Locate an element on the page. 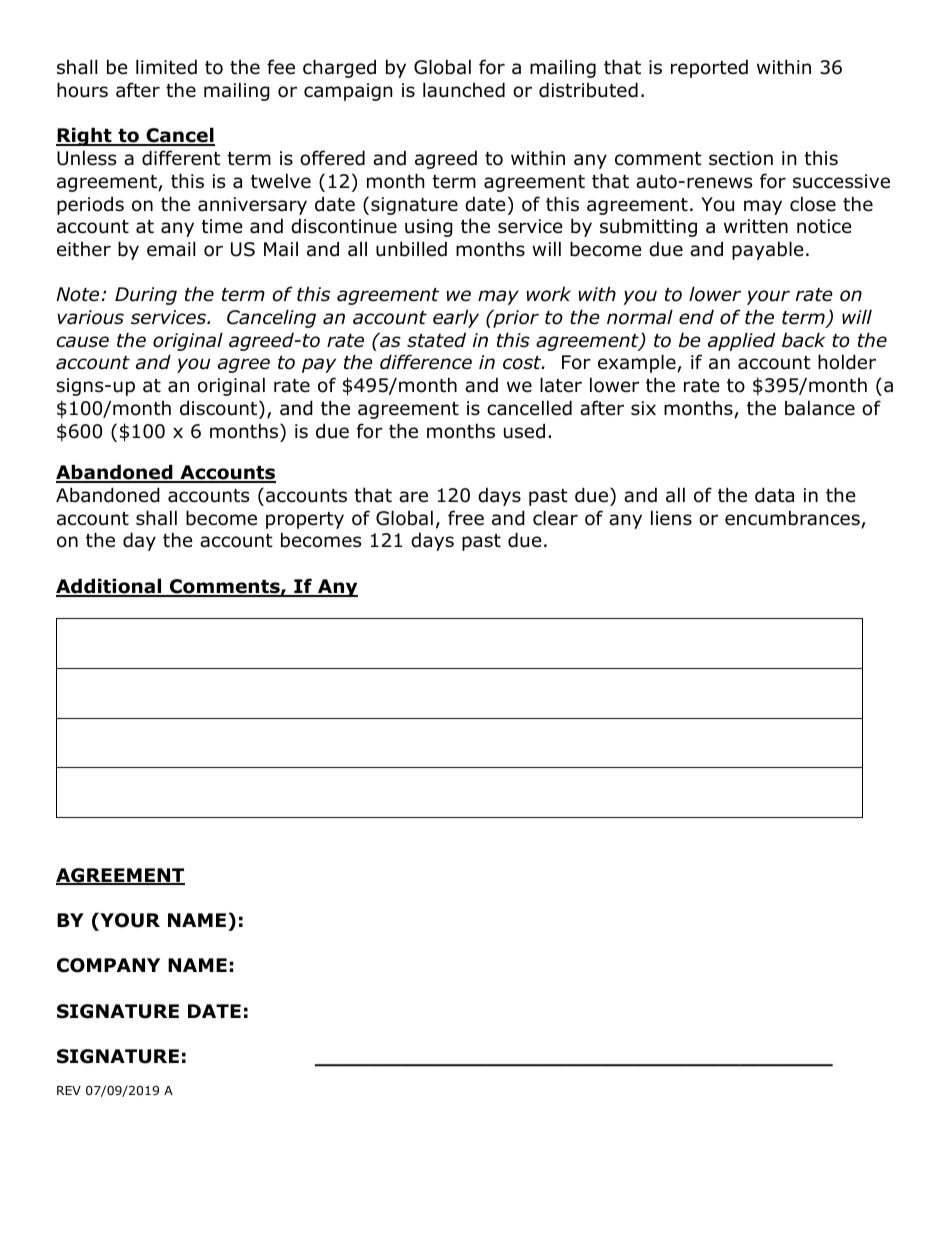 The height and width of the image is (1233, 952). encumbrances is located at coordinates (792, 518).
